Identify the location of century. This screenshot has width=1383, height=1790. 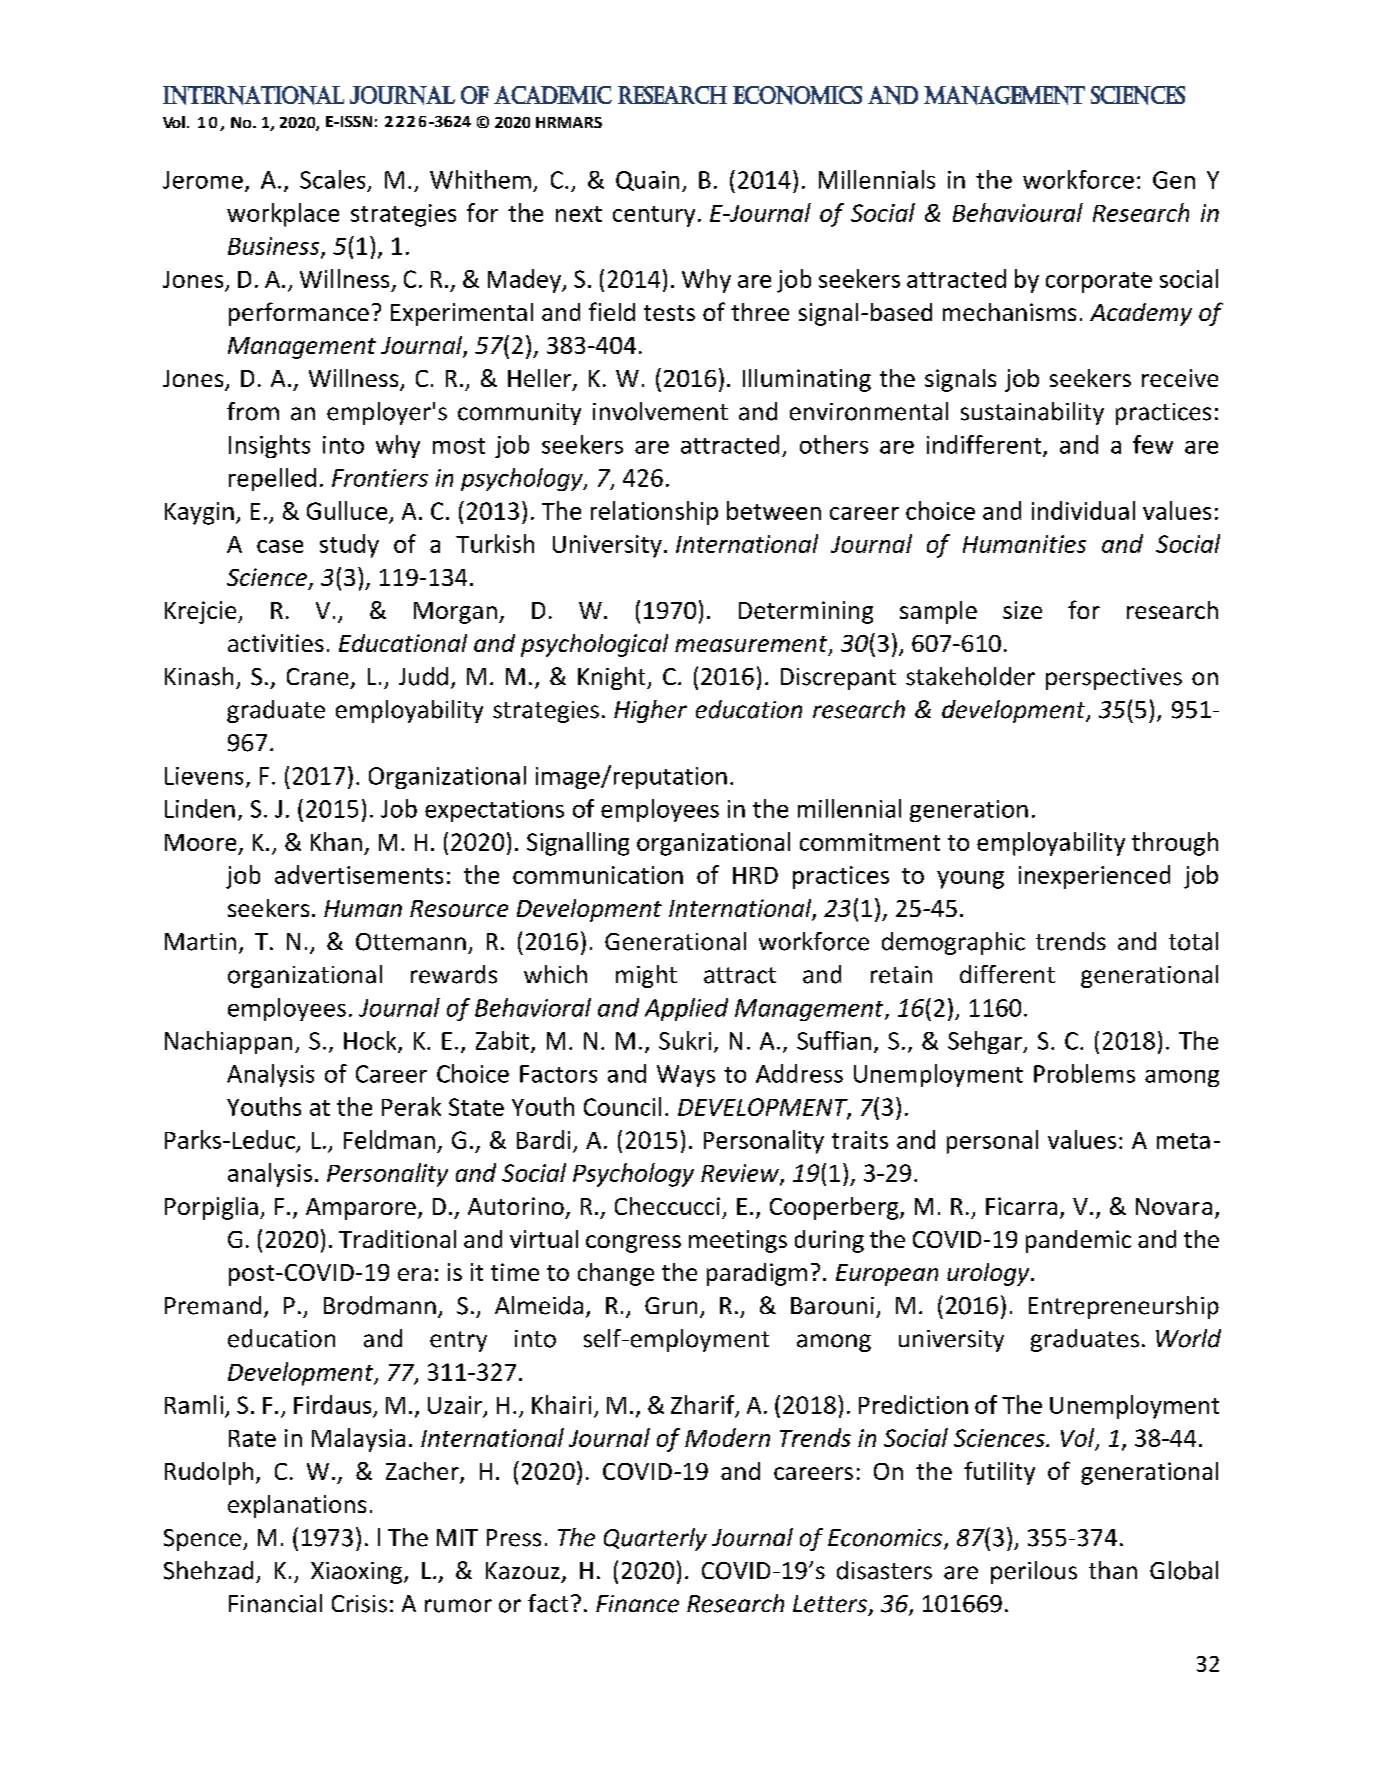
(654, 216).
